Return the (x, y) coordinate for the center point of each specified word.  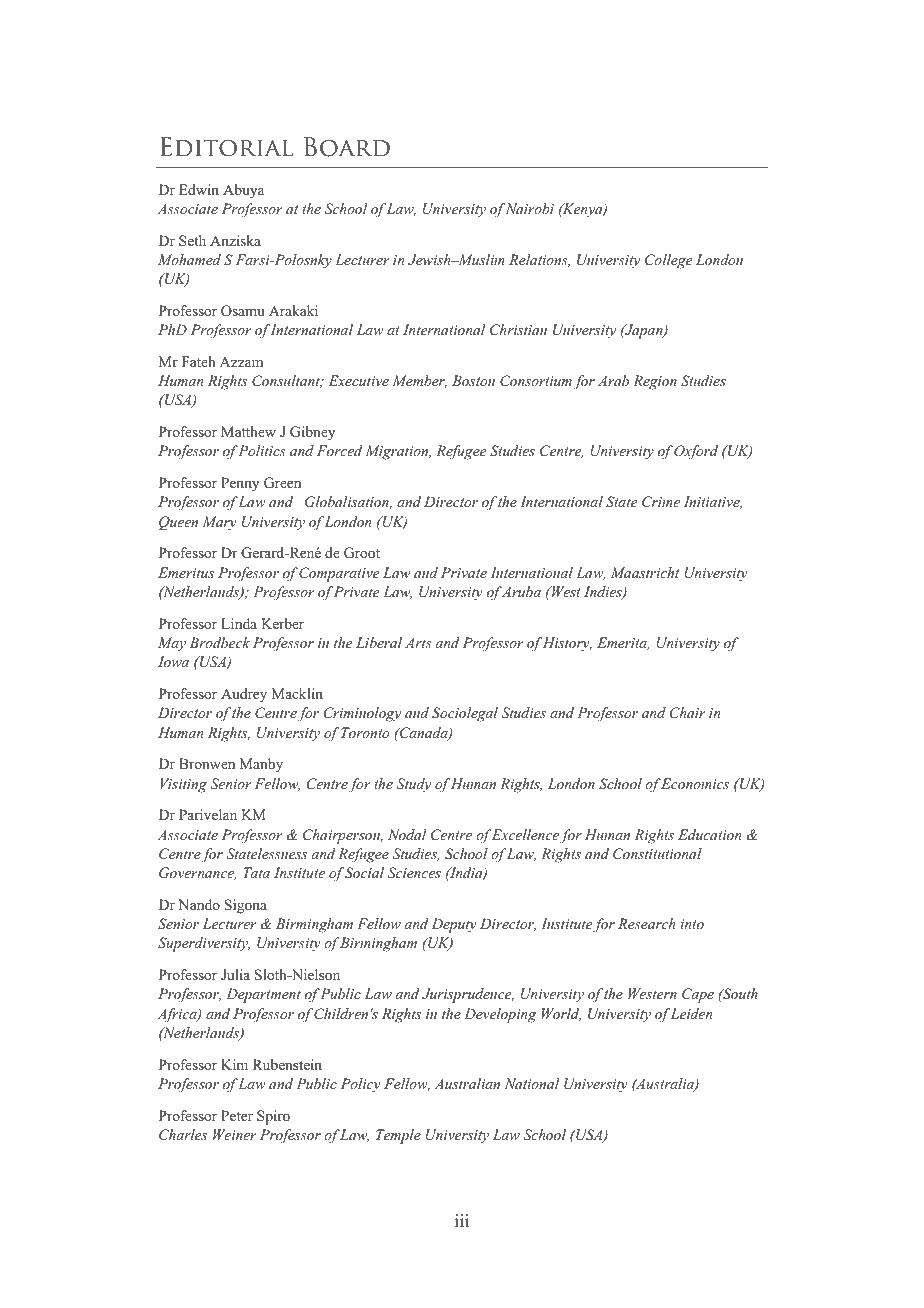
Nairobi (530, 208)
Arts (418, 642)
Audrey (244, 695)
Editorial (227, 147)
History (567, 644)
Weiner (234, 1134)
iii (462, 1220)
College (668, 261)
